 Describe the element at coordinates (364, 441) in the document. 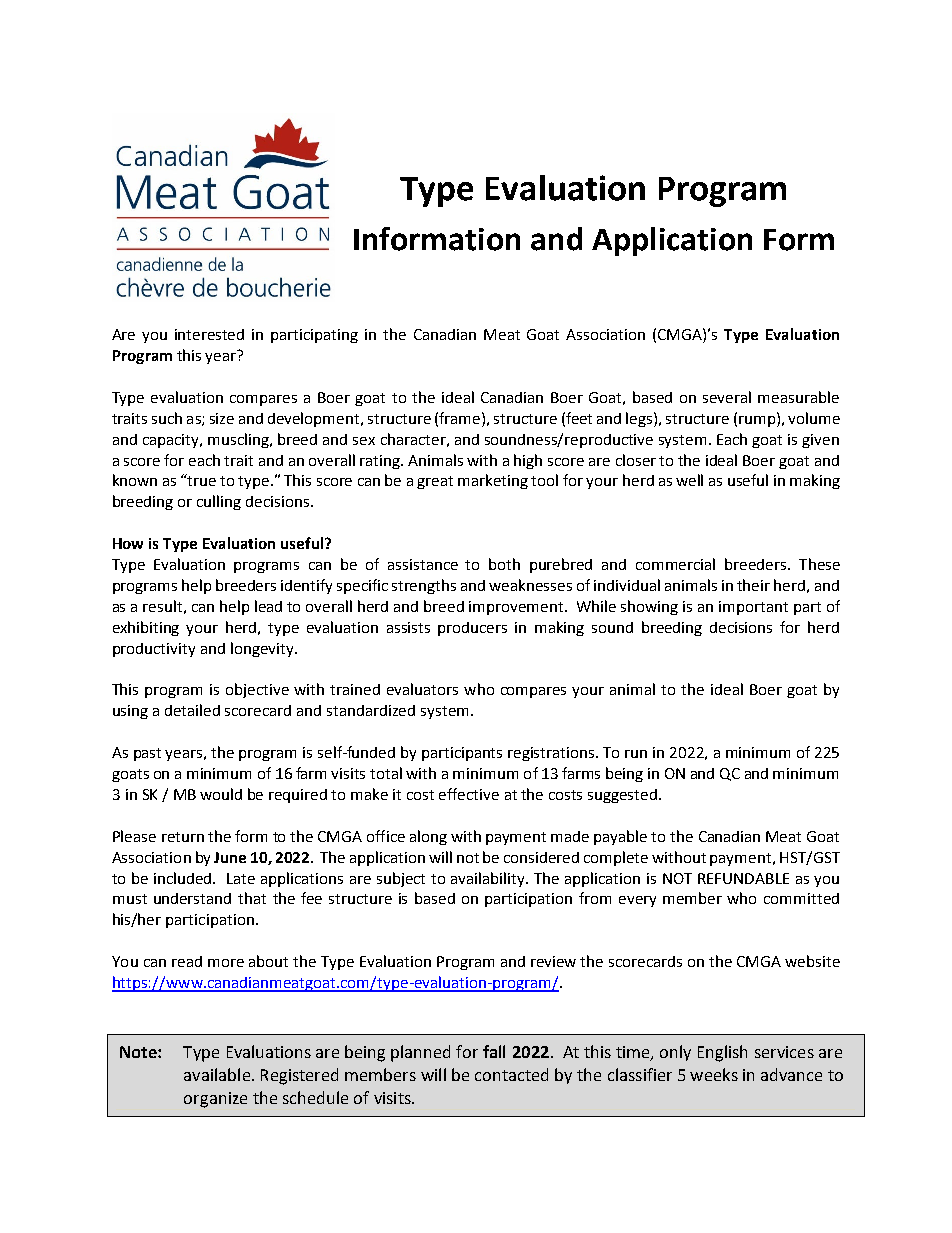

I see `sex` at that location.
